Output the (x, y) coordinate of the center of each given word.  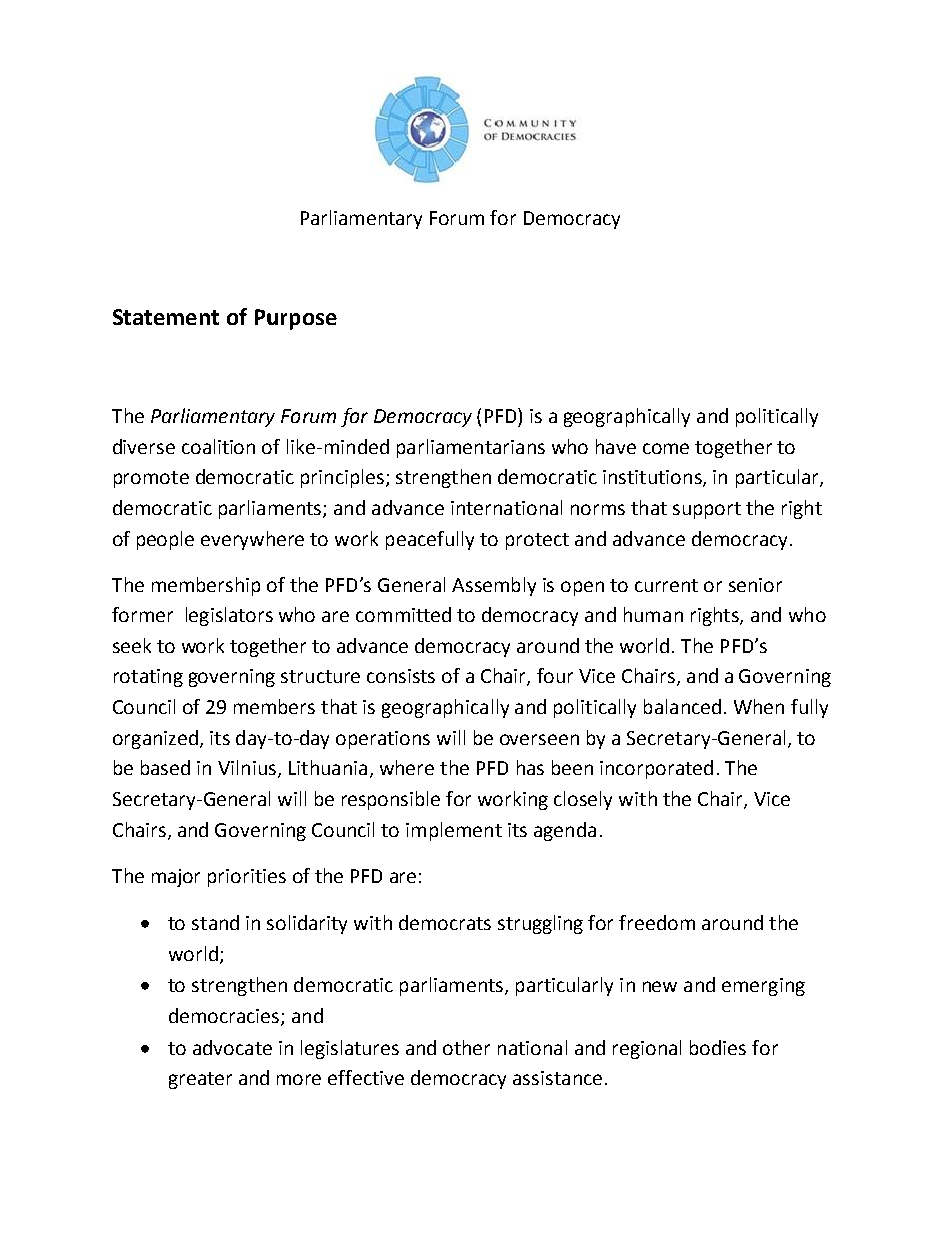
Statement (166, 317)
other (466, 1047)
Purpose (296, 319)
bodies (718, 1047)
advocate (232, 1047)
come (666, 448)
